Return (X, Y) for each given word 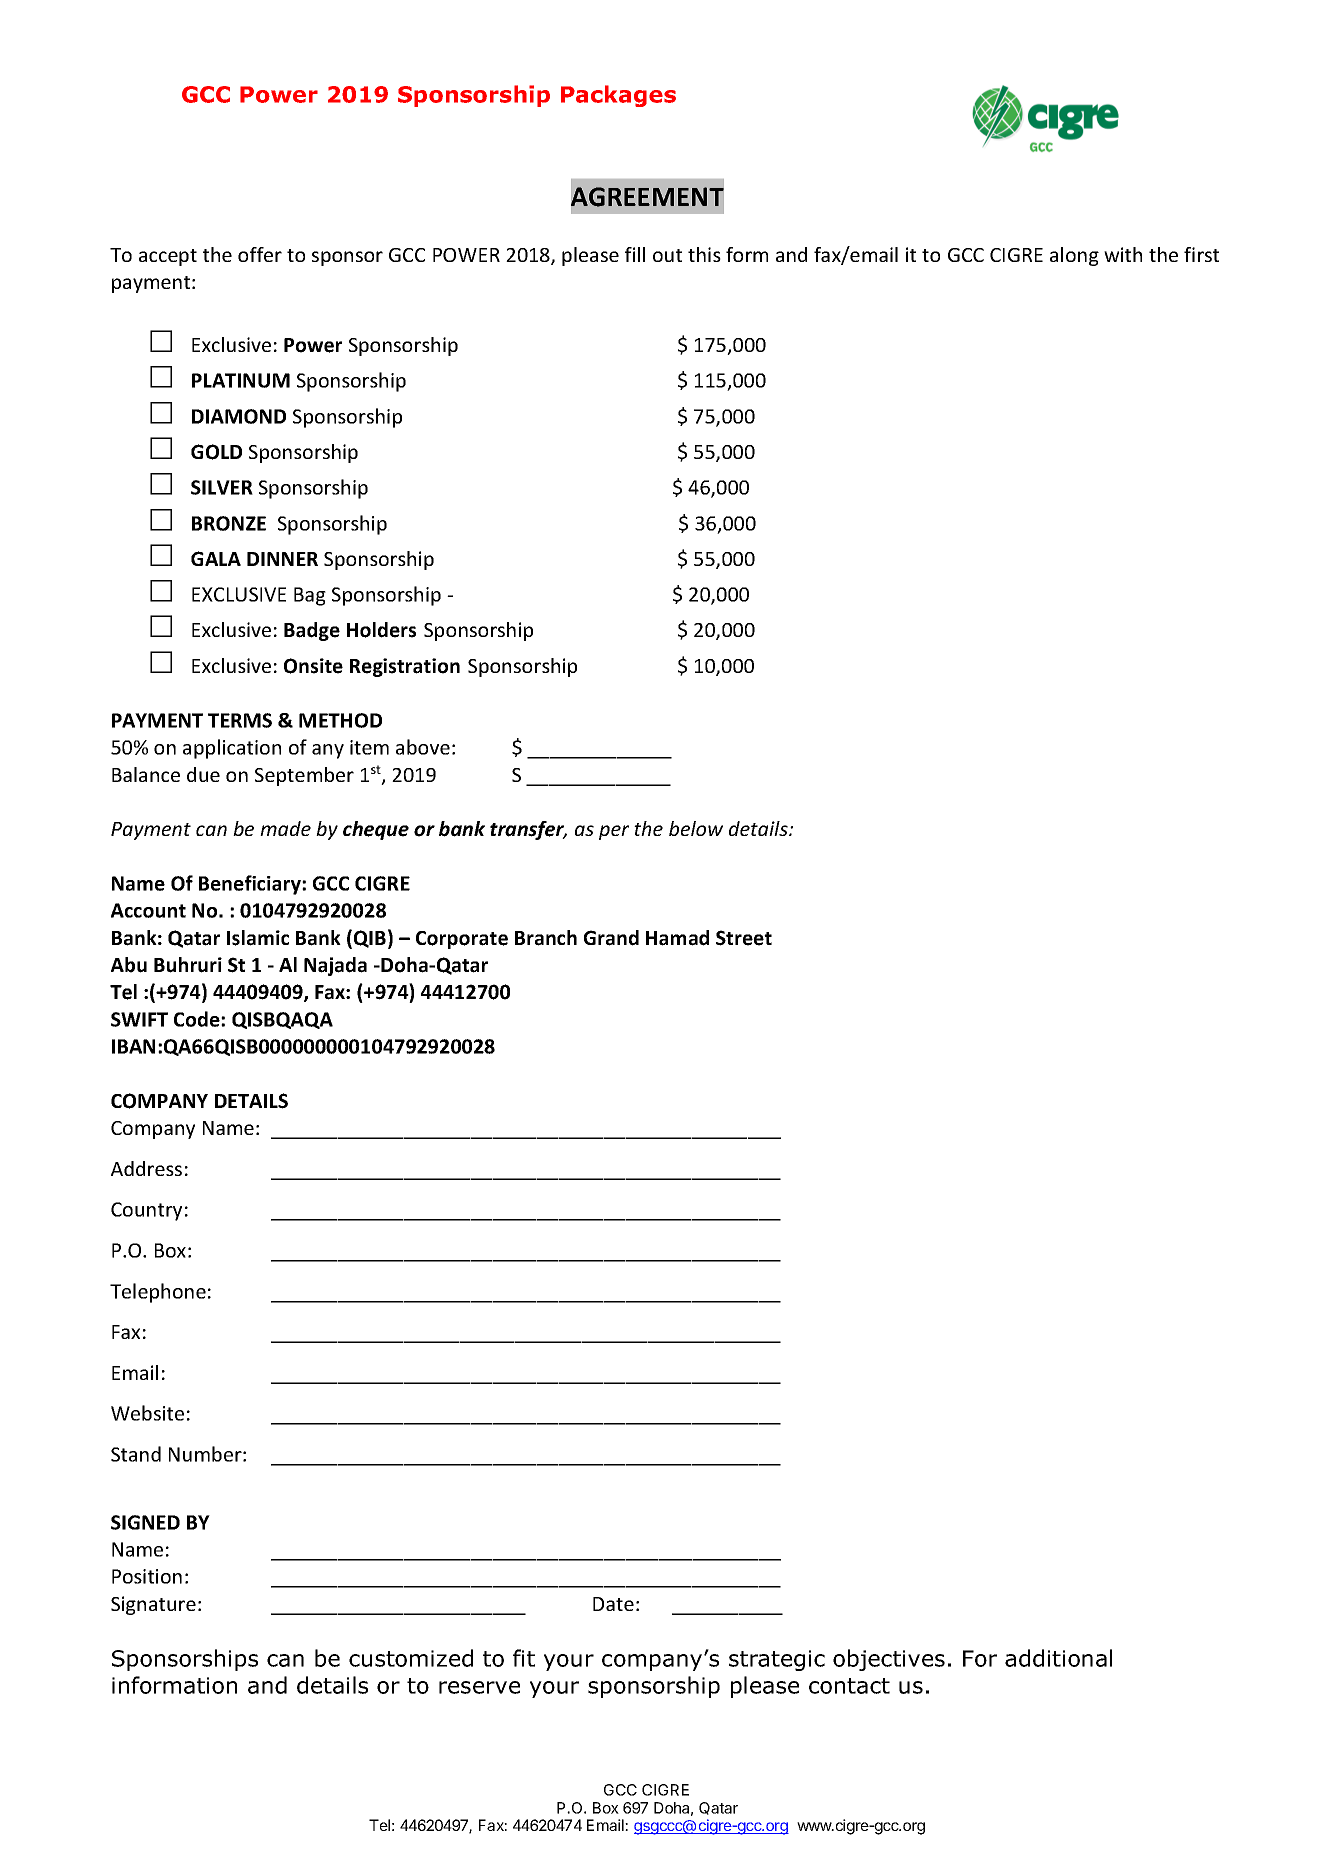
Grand (611, 938)
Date (613, 1604)
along (1074, 256)
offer (260, 254)
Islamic (258, 938)
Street (744, 938)
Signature (153, 1605)
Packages (618, 96)
